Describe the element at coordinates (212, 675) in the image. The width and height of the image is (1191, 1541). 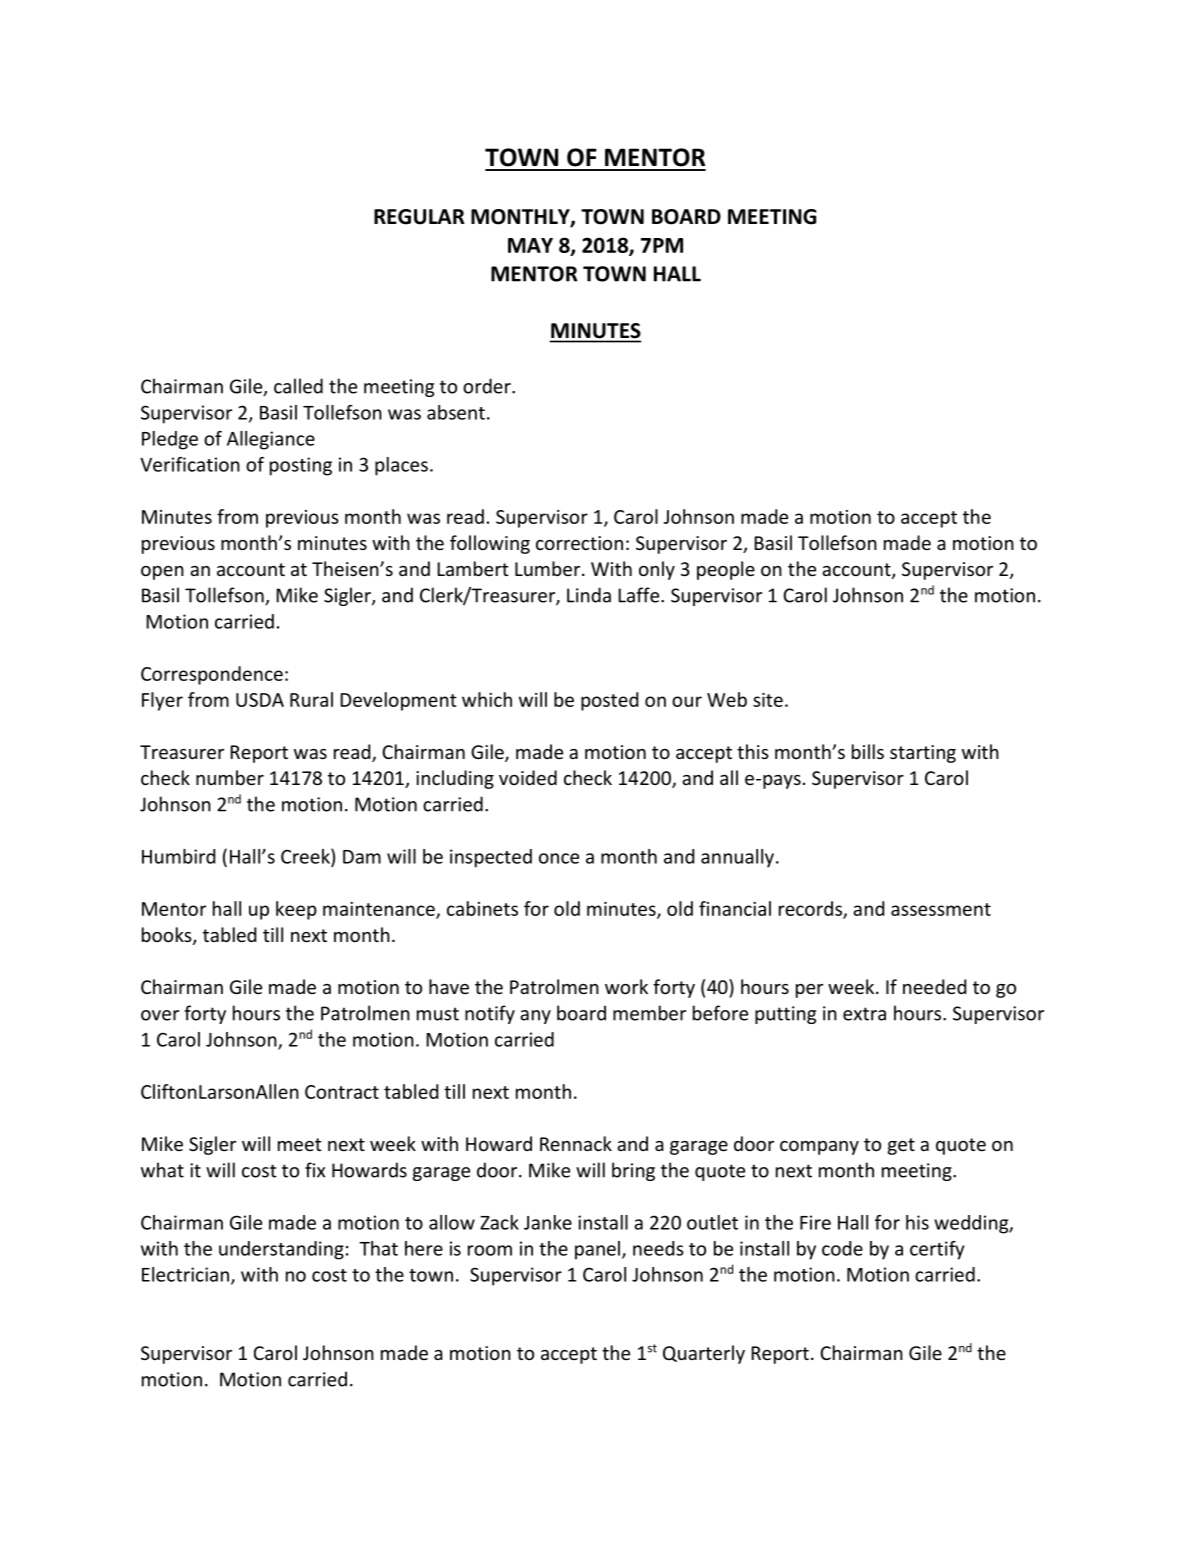
I see `Correspondence` at that location.
